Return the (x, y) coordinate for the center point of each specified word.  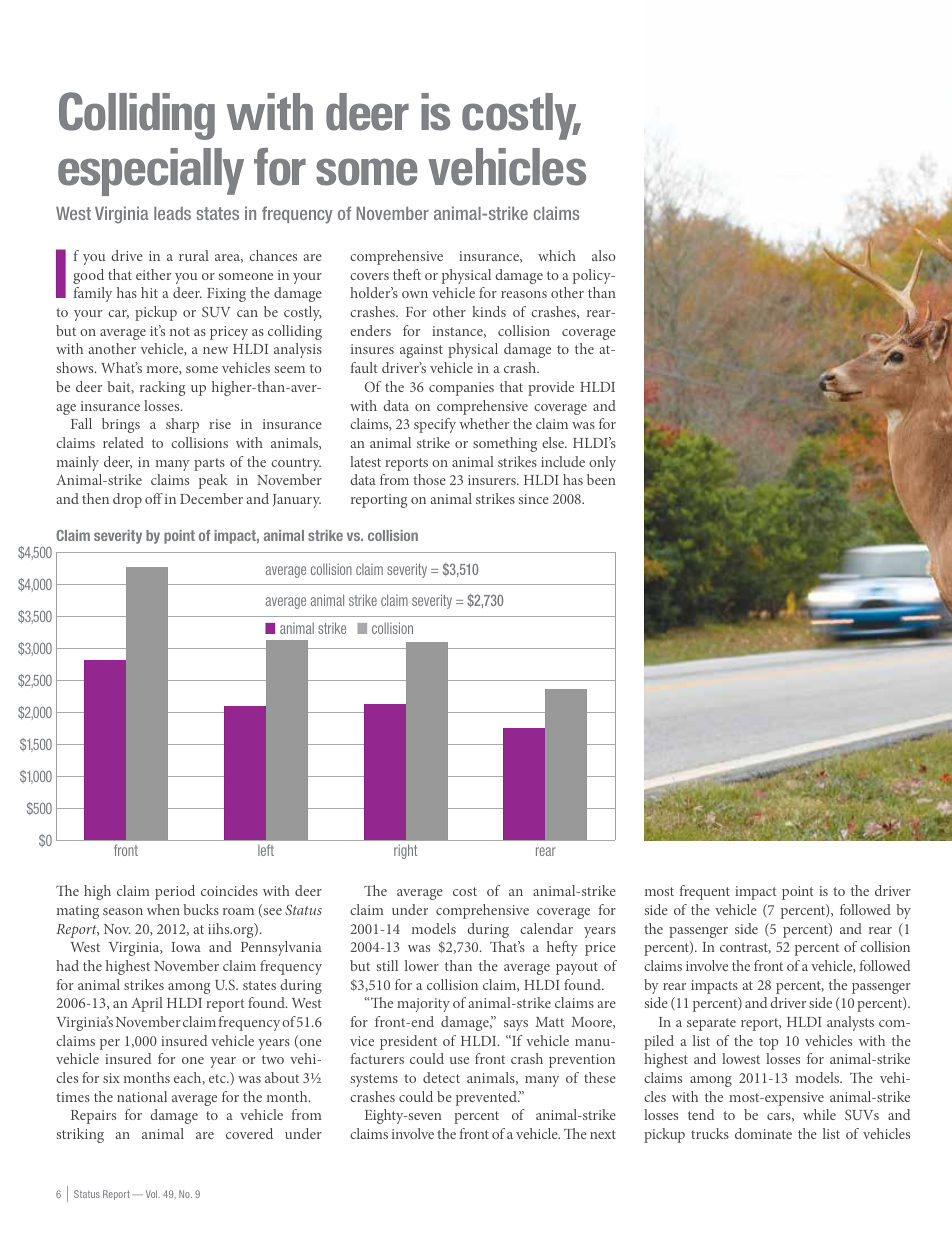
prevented (487, 1098)
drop (127, 500)
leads (172, 213)
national (142, 1096)
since (533, 499)
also (604, 255)
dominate (763, 1133)
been (601, 479)
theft (407, 274)
